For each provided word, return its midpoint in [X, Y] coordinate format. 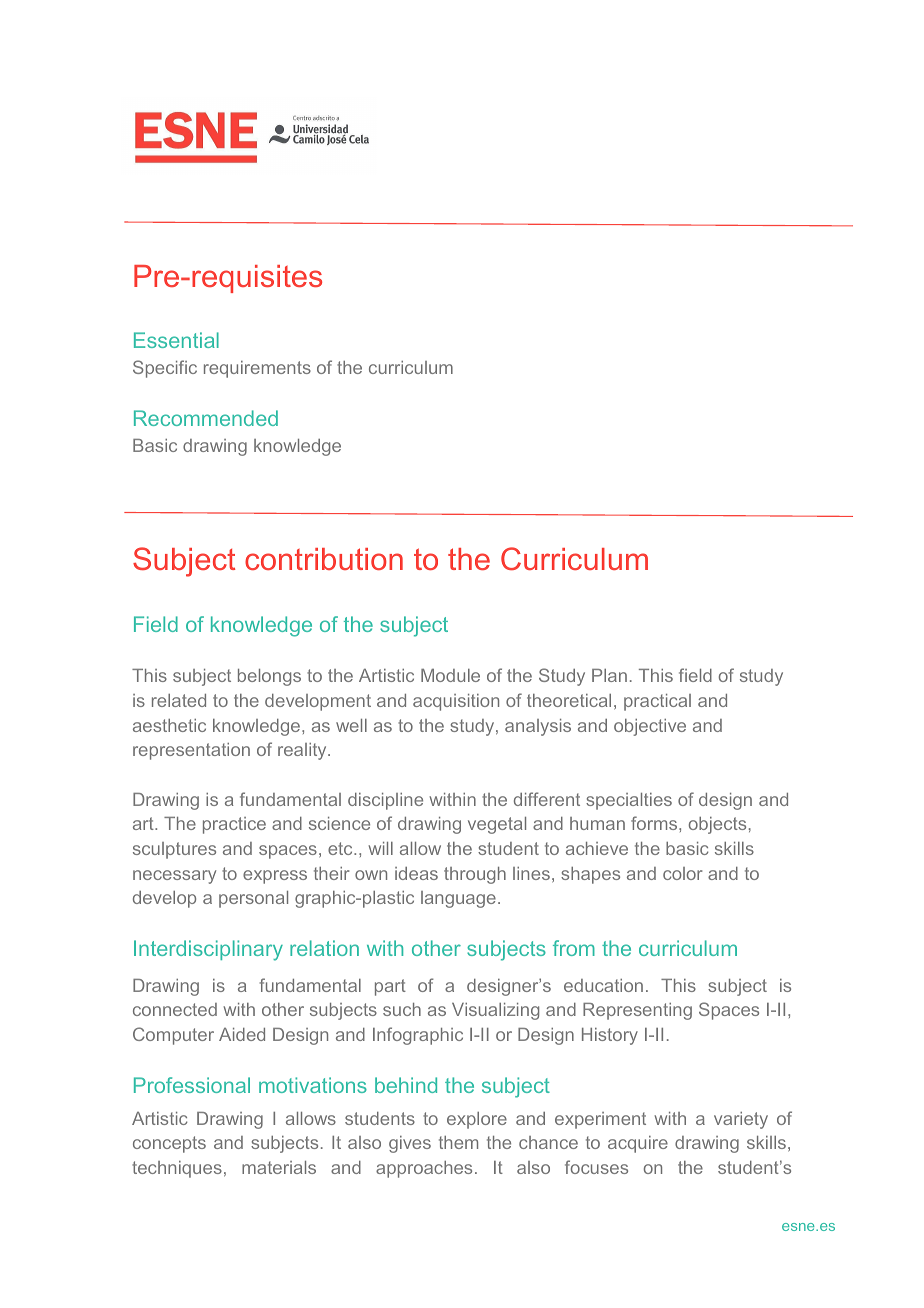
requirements [257, 369]
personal [253, 899]
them [458, 1142]
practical [657, 702]
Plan [609, 675]
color [683, 873]
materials [279, 1167]
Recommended [206, 418]
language [458, 899]
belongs [269, 677]
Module [450, 675]
